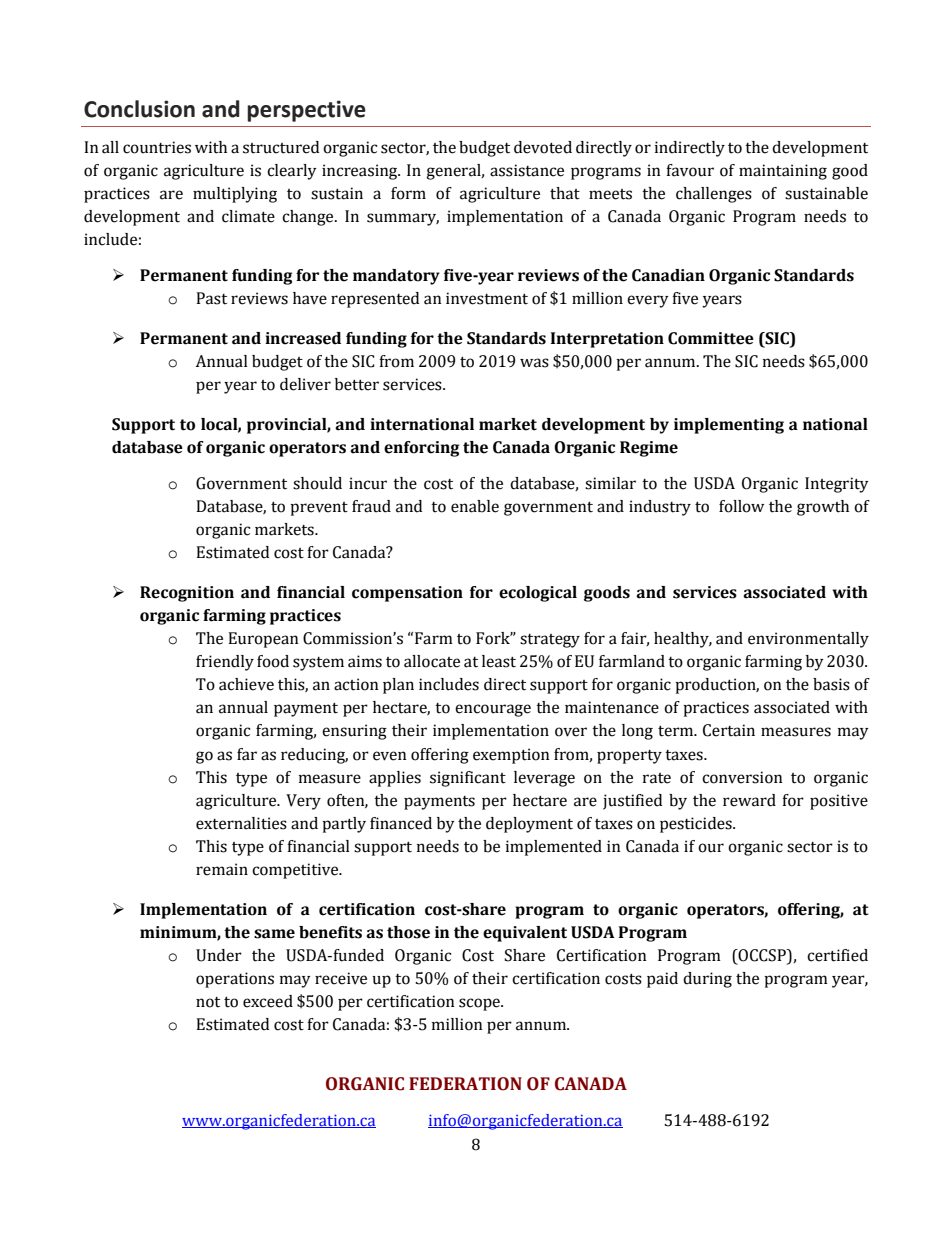 The image size is (952, 1233). What do you see at coordinates (534, 363) in the screenshot?
I see `was` at bounding box center [534, 363].
